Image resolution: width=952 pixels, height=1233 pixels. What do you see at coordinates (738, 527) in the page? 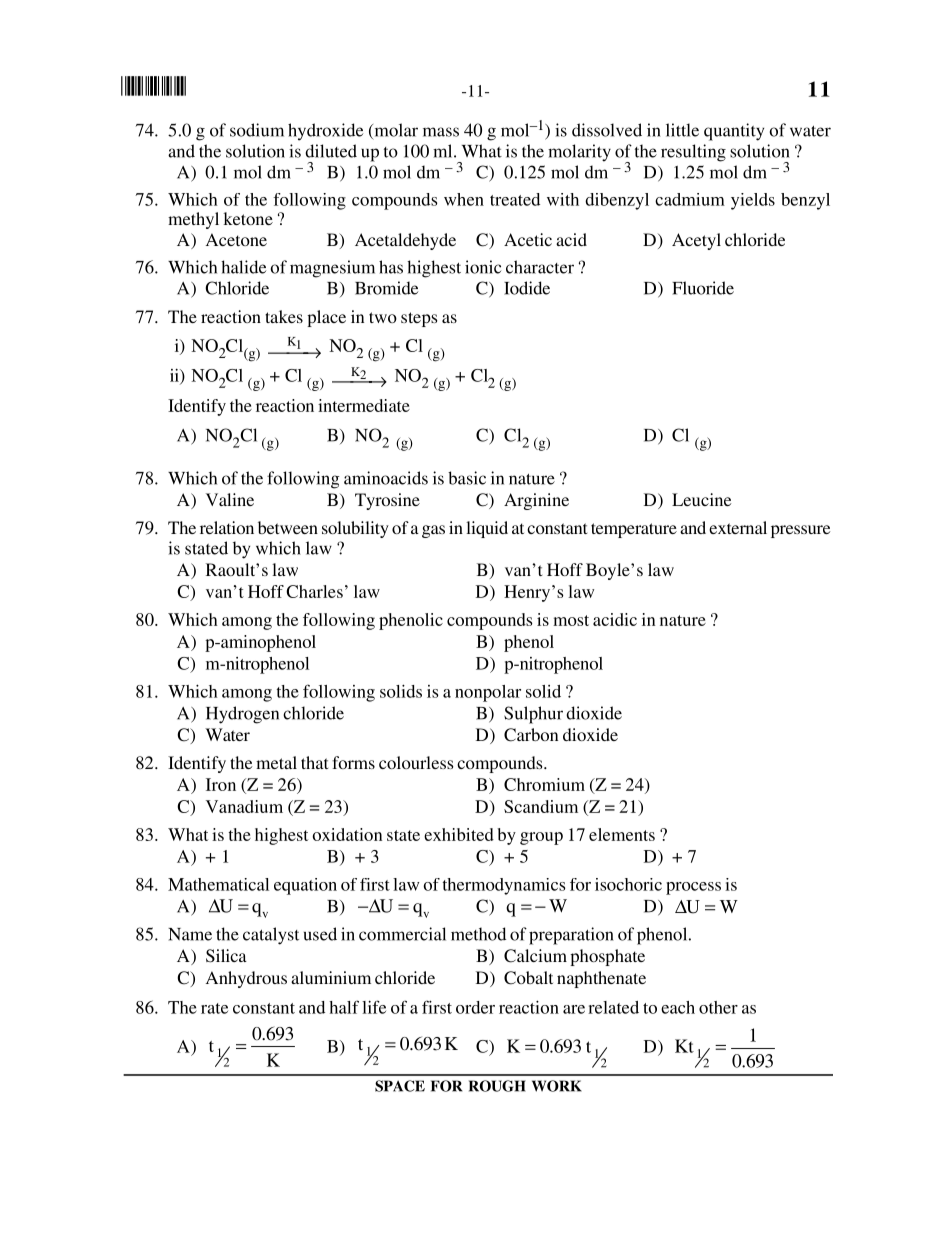
I see `external` at bounding box center [738, 527].
